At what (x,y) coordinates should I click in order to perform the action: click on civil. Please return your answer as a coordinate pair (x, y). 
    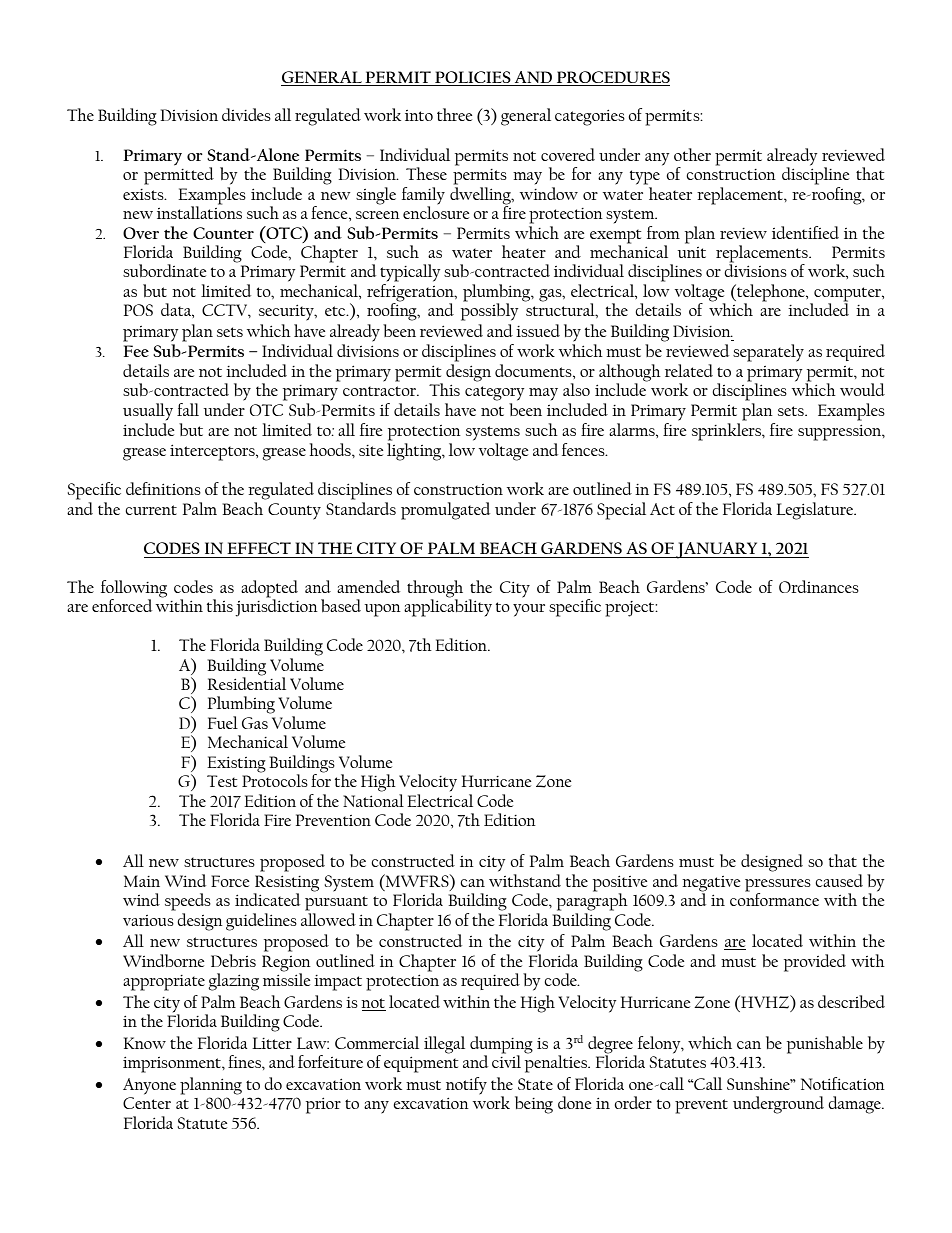
    Looking at the image, I should click on (506, 1060).
